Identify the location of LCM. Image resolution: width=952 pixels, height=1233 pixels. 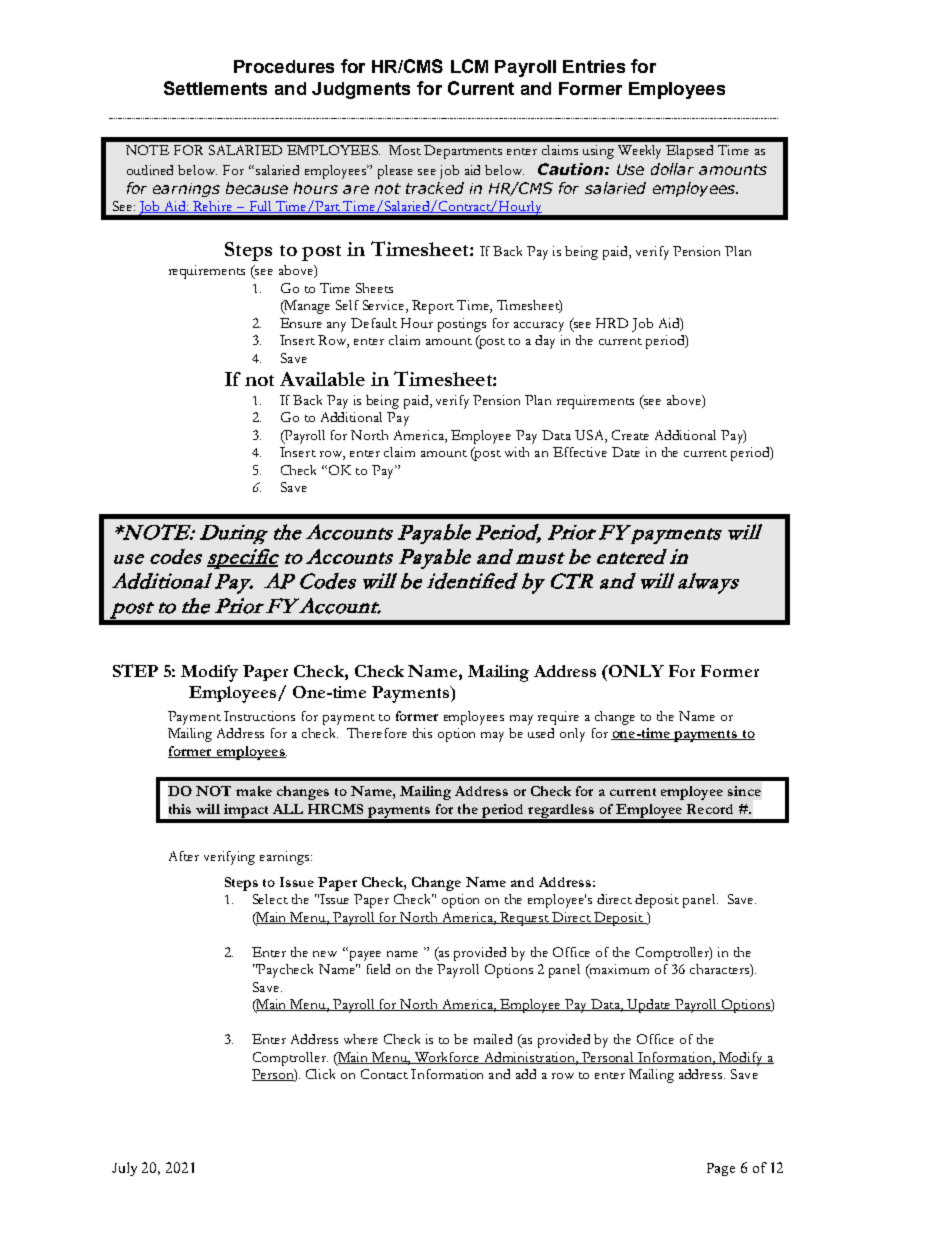
(469, 66).
